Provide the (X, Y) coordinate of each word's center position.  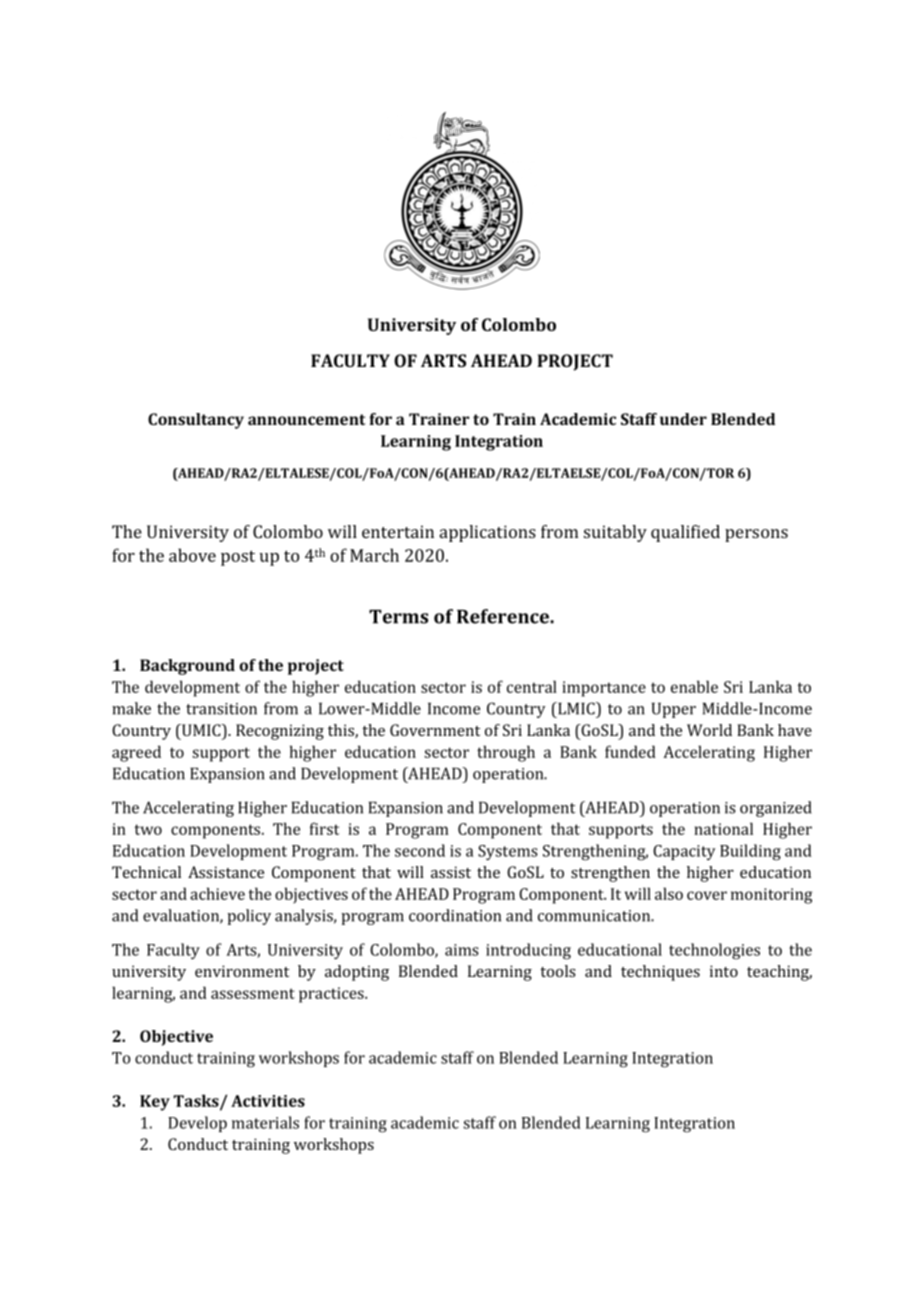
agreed (136, 753)
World (709, 730)
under (683, 419)
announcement (306, 419)
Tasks (197, 1102)
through (506, 753)
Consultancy (196, 421)
